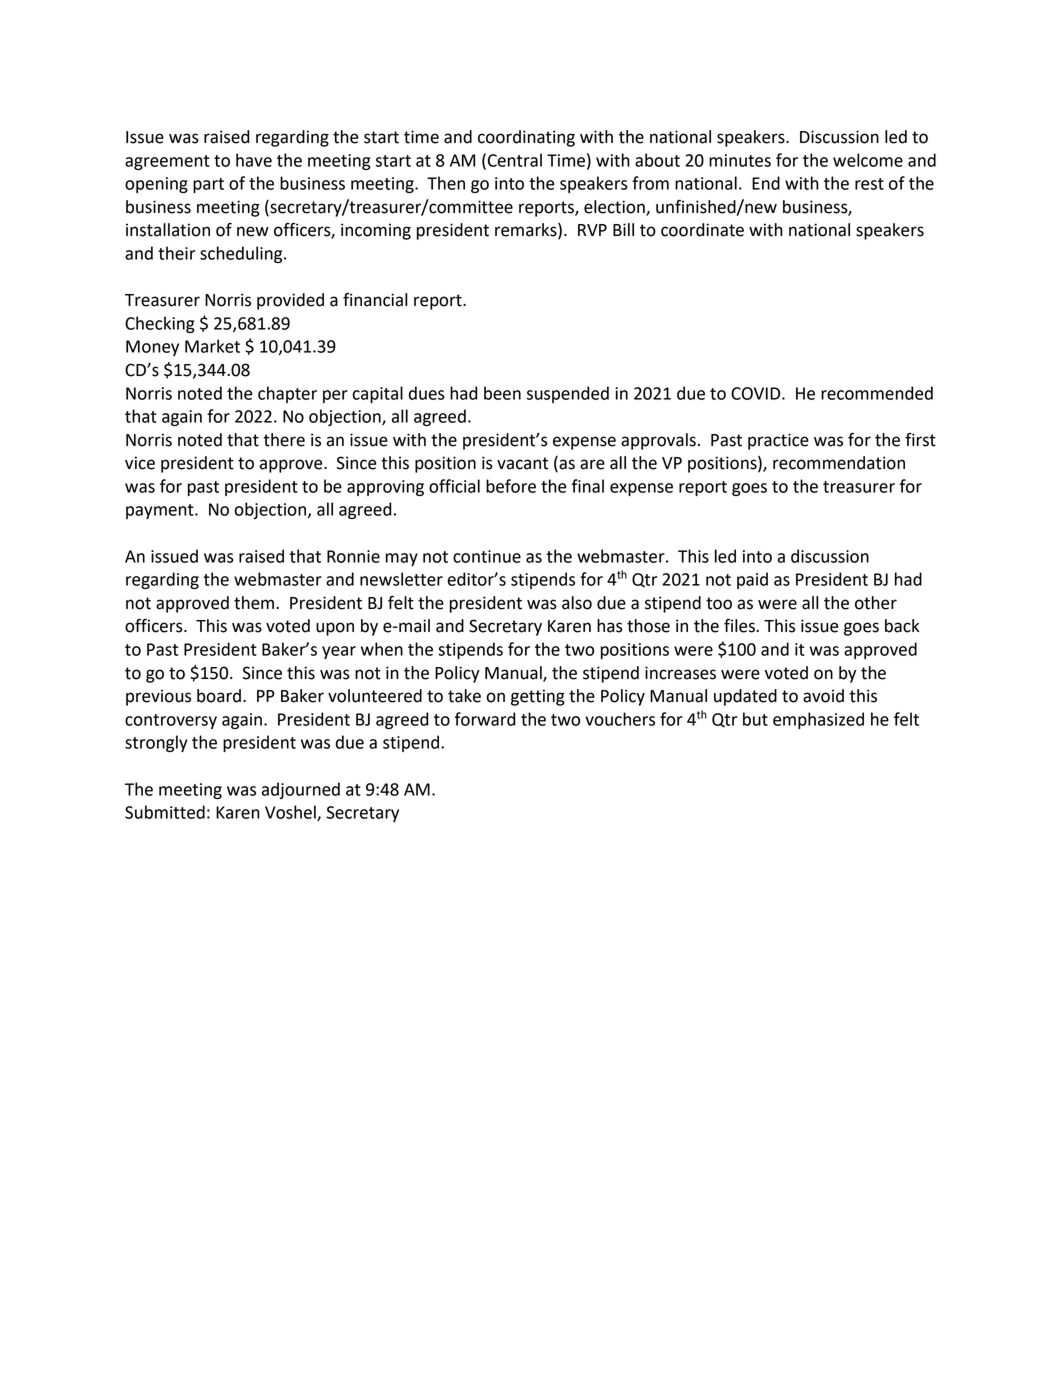 The height and width of the screenshot is (1374, 1062). I want to click on welcome, so click(868, 160).
